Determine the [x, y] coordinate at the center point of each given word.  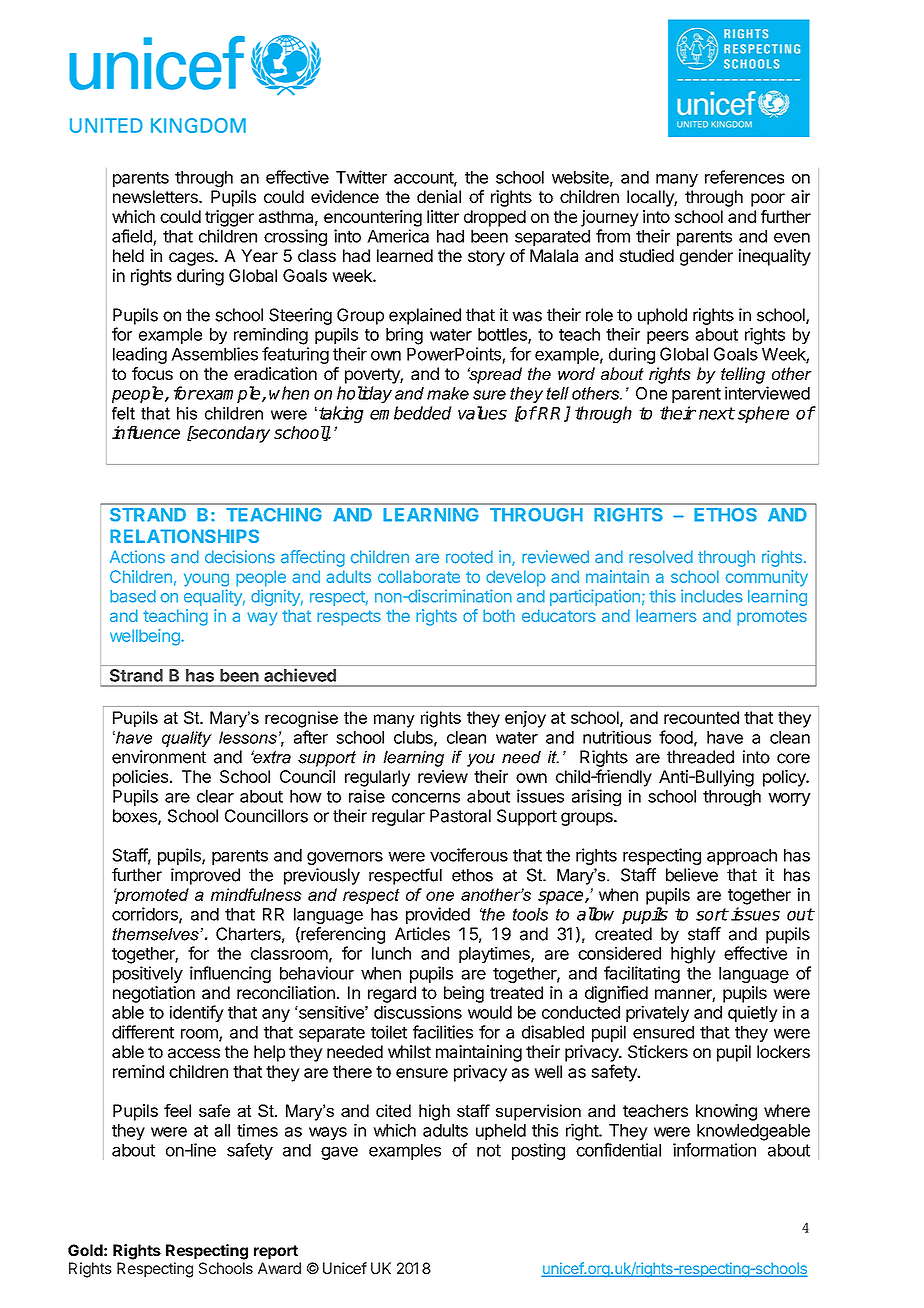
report [276, 1252]
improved [205, 876]
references [744, 177]
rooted [469, 557]
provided [438, 915]
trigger [229, 218]
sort [712, 914]
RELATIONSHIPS [184, 536]
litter [443, 216]
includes [712, 596]
